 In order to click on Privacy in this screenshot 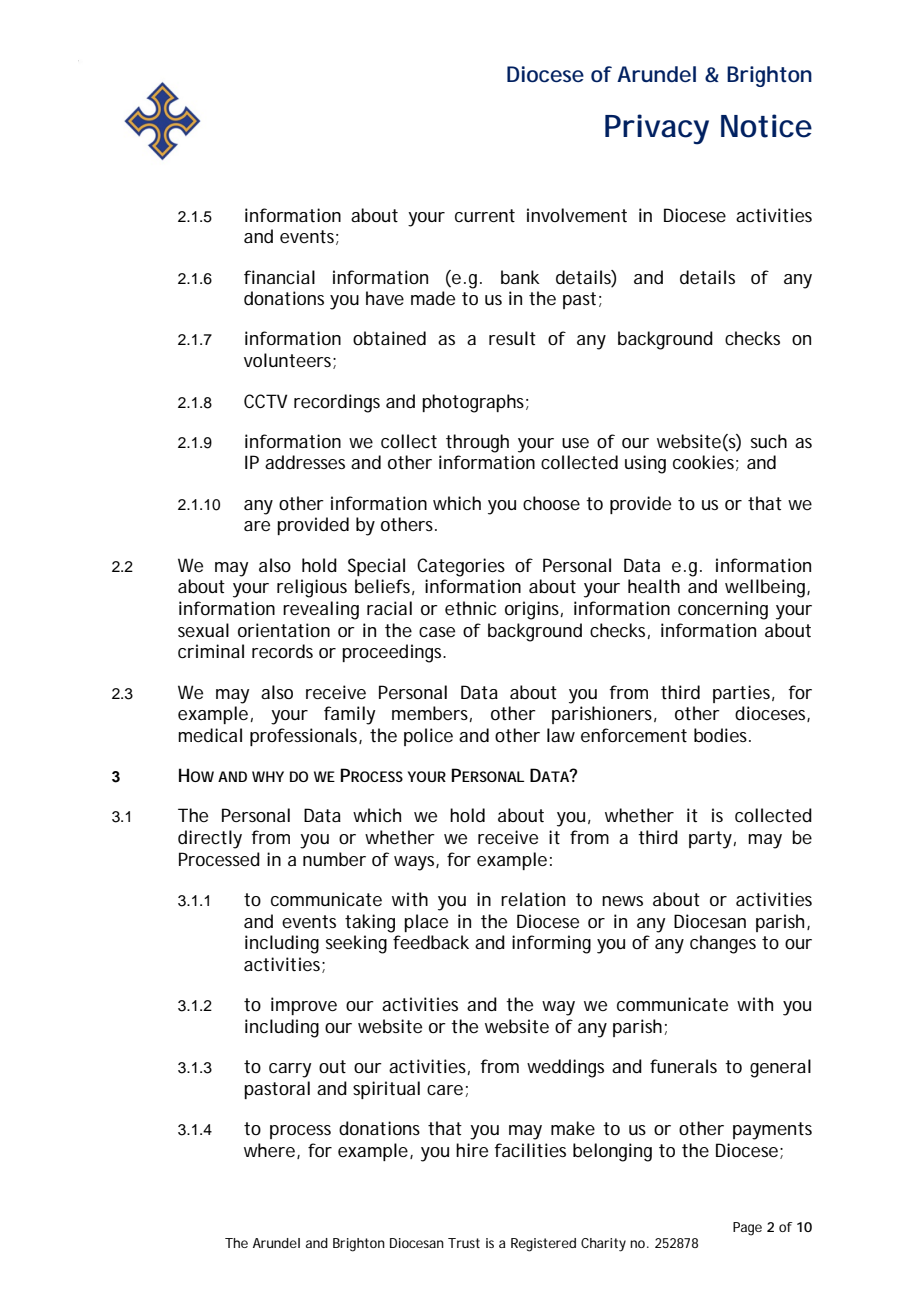, I will do `click(657, 129)`.
